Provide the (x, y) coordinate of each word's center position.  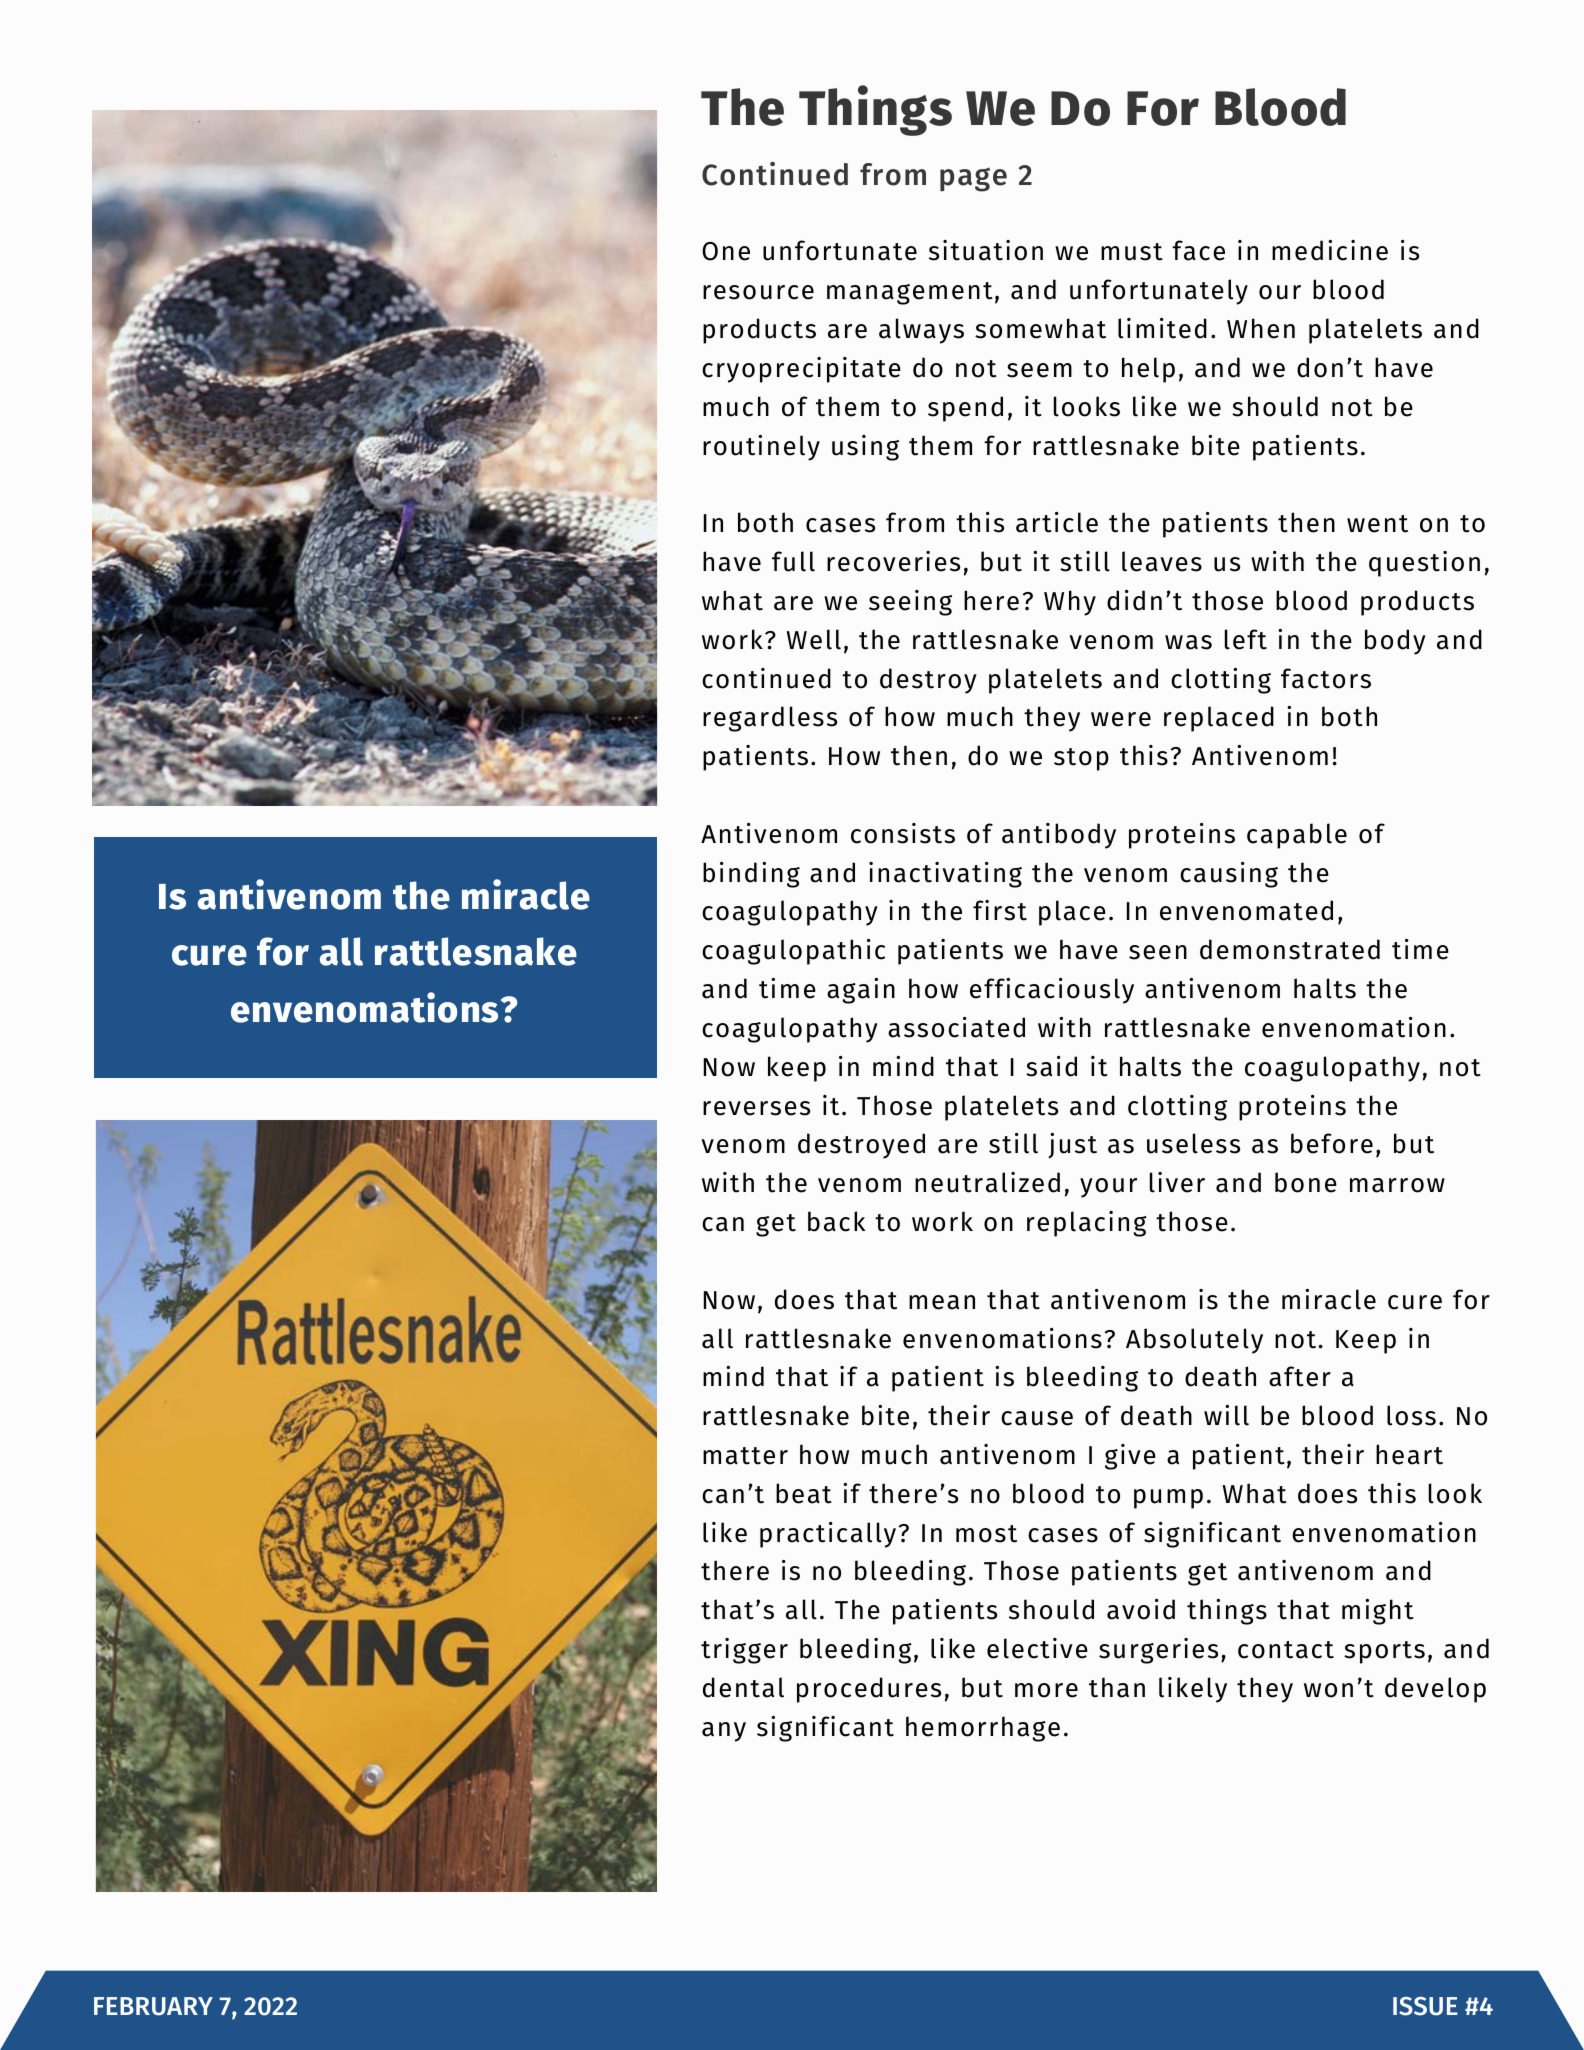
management (910, 293)
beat (804, 1493)
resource (758, 292)
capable (1297, 836)
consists (903, 833)
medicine (1330, 250)
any (724, 1732)
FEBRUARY (153, 2006)
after (1300, 1376)
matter (745, 1456)
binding (751, 875)
